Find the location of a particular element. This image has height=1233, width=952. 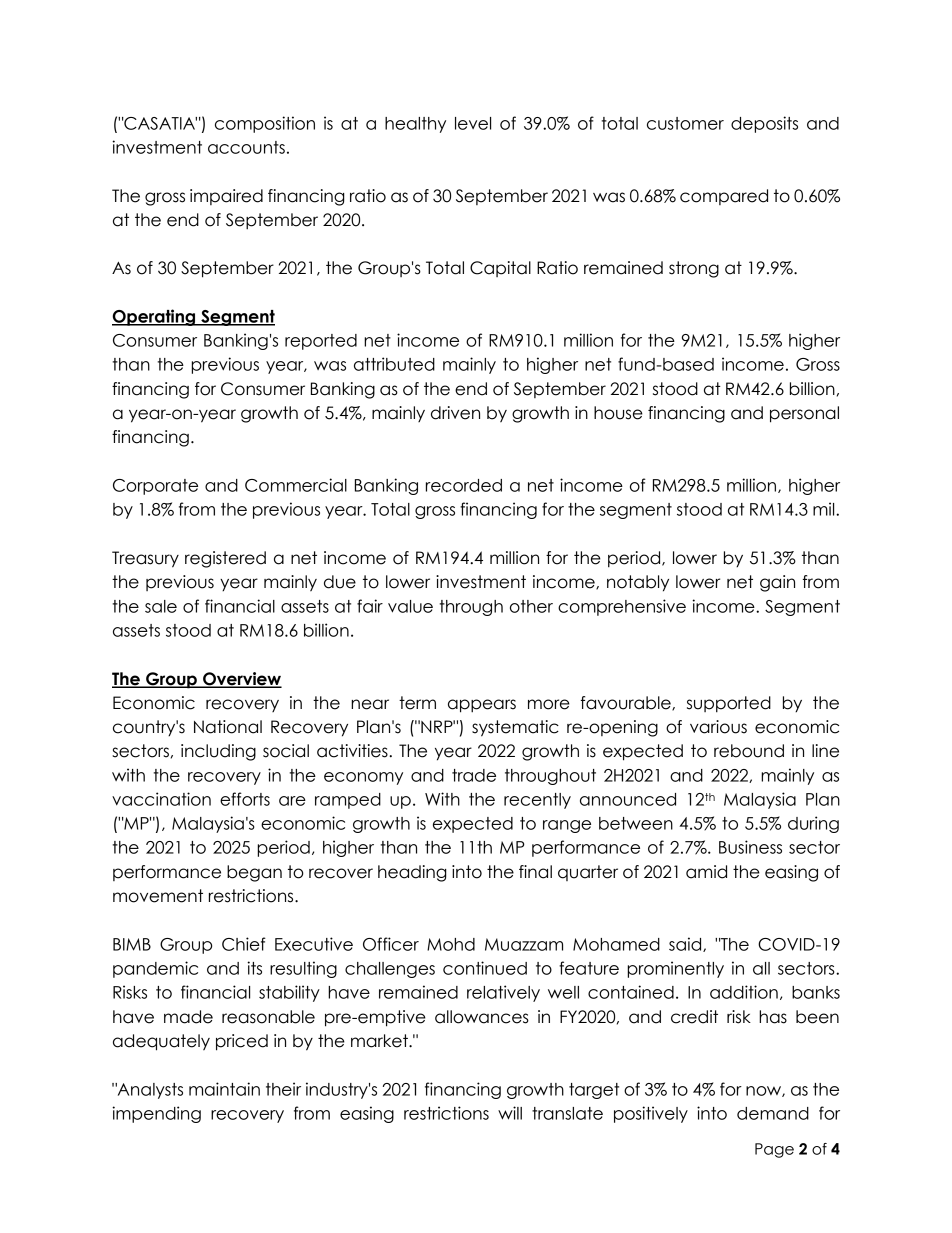

began is located at coordinates (254, 873).
